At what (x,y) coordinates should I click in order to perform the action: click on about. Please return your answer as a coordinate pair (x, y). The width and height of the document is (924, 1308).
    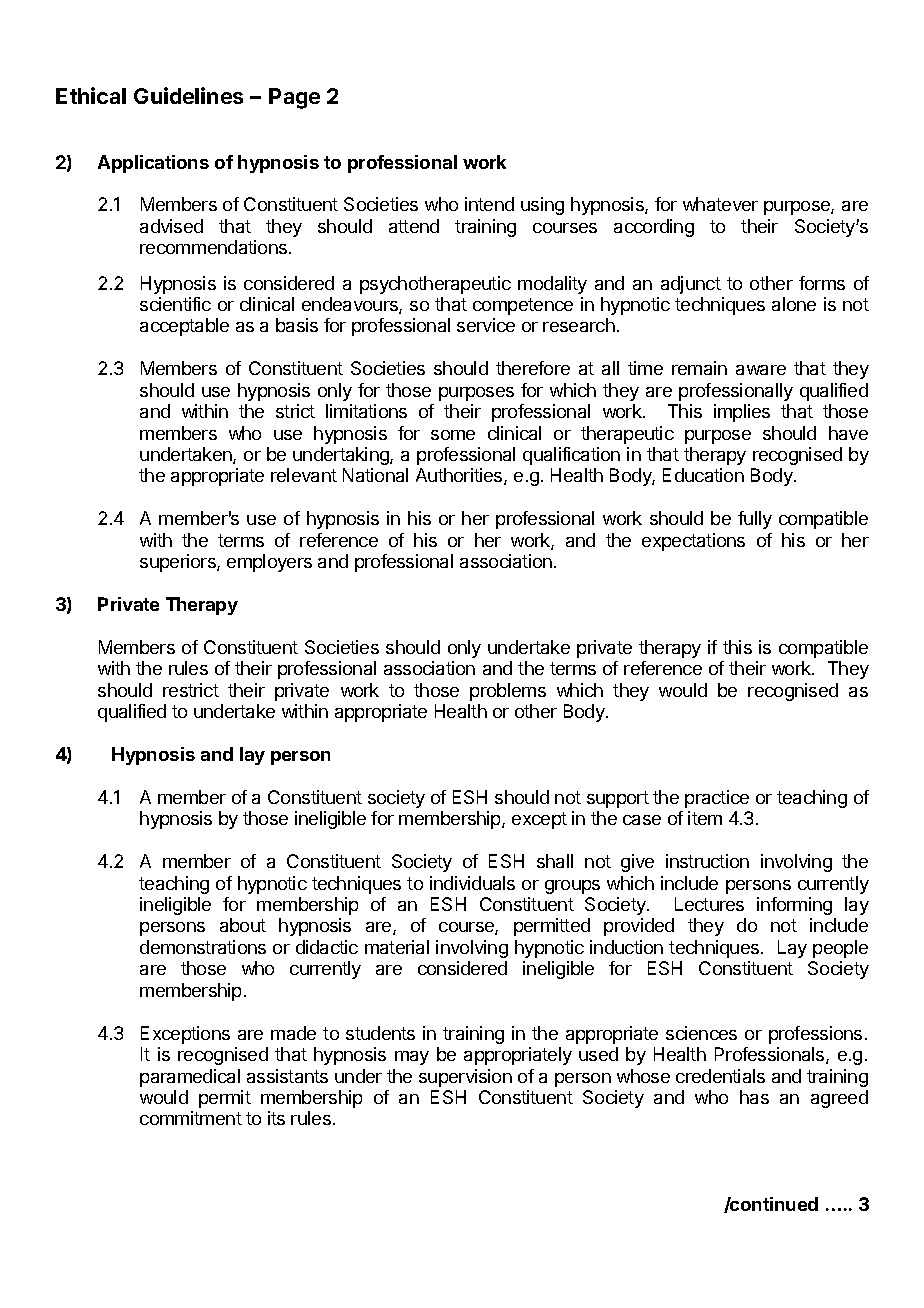
    Looking at the image, I should click on (243, 925).
